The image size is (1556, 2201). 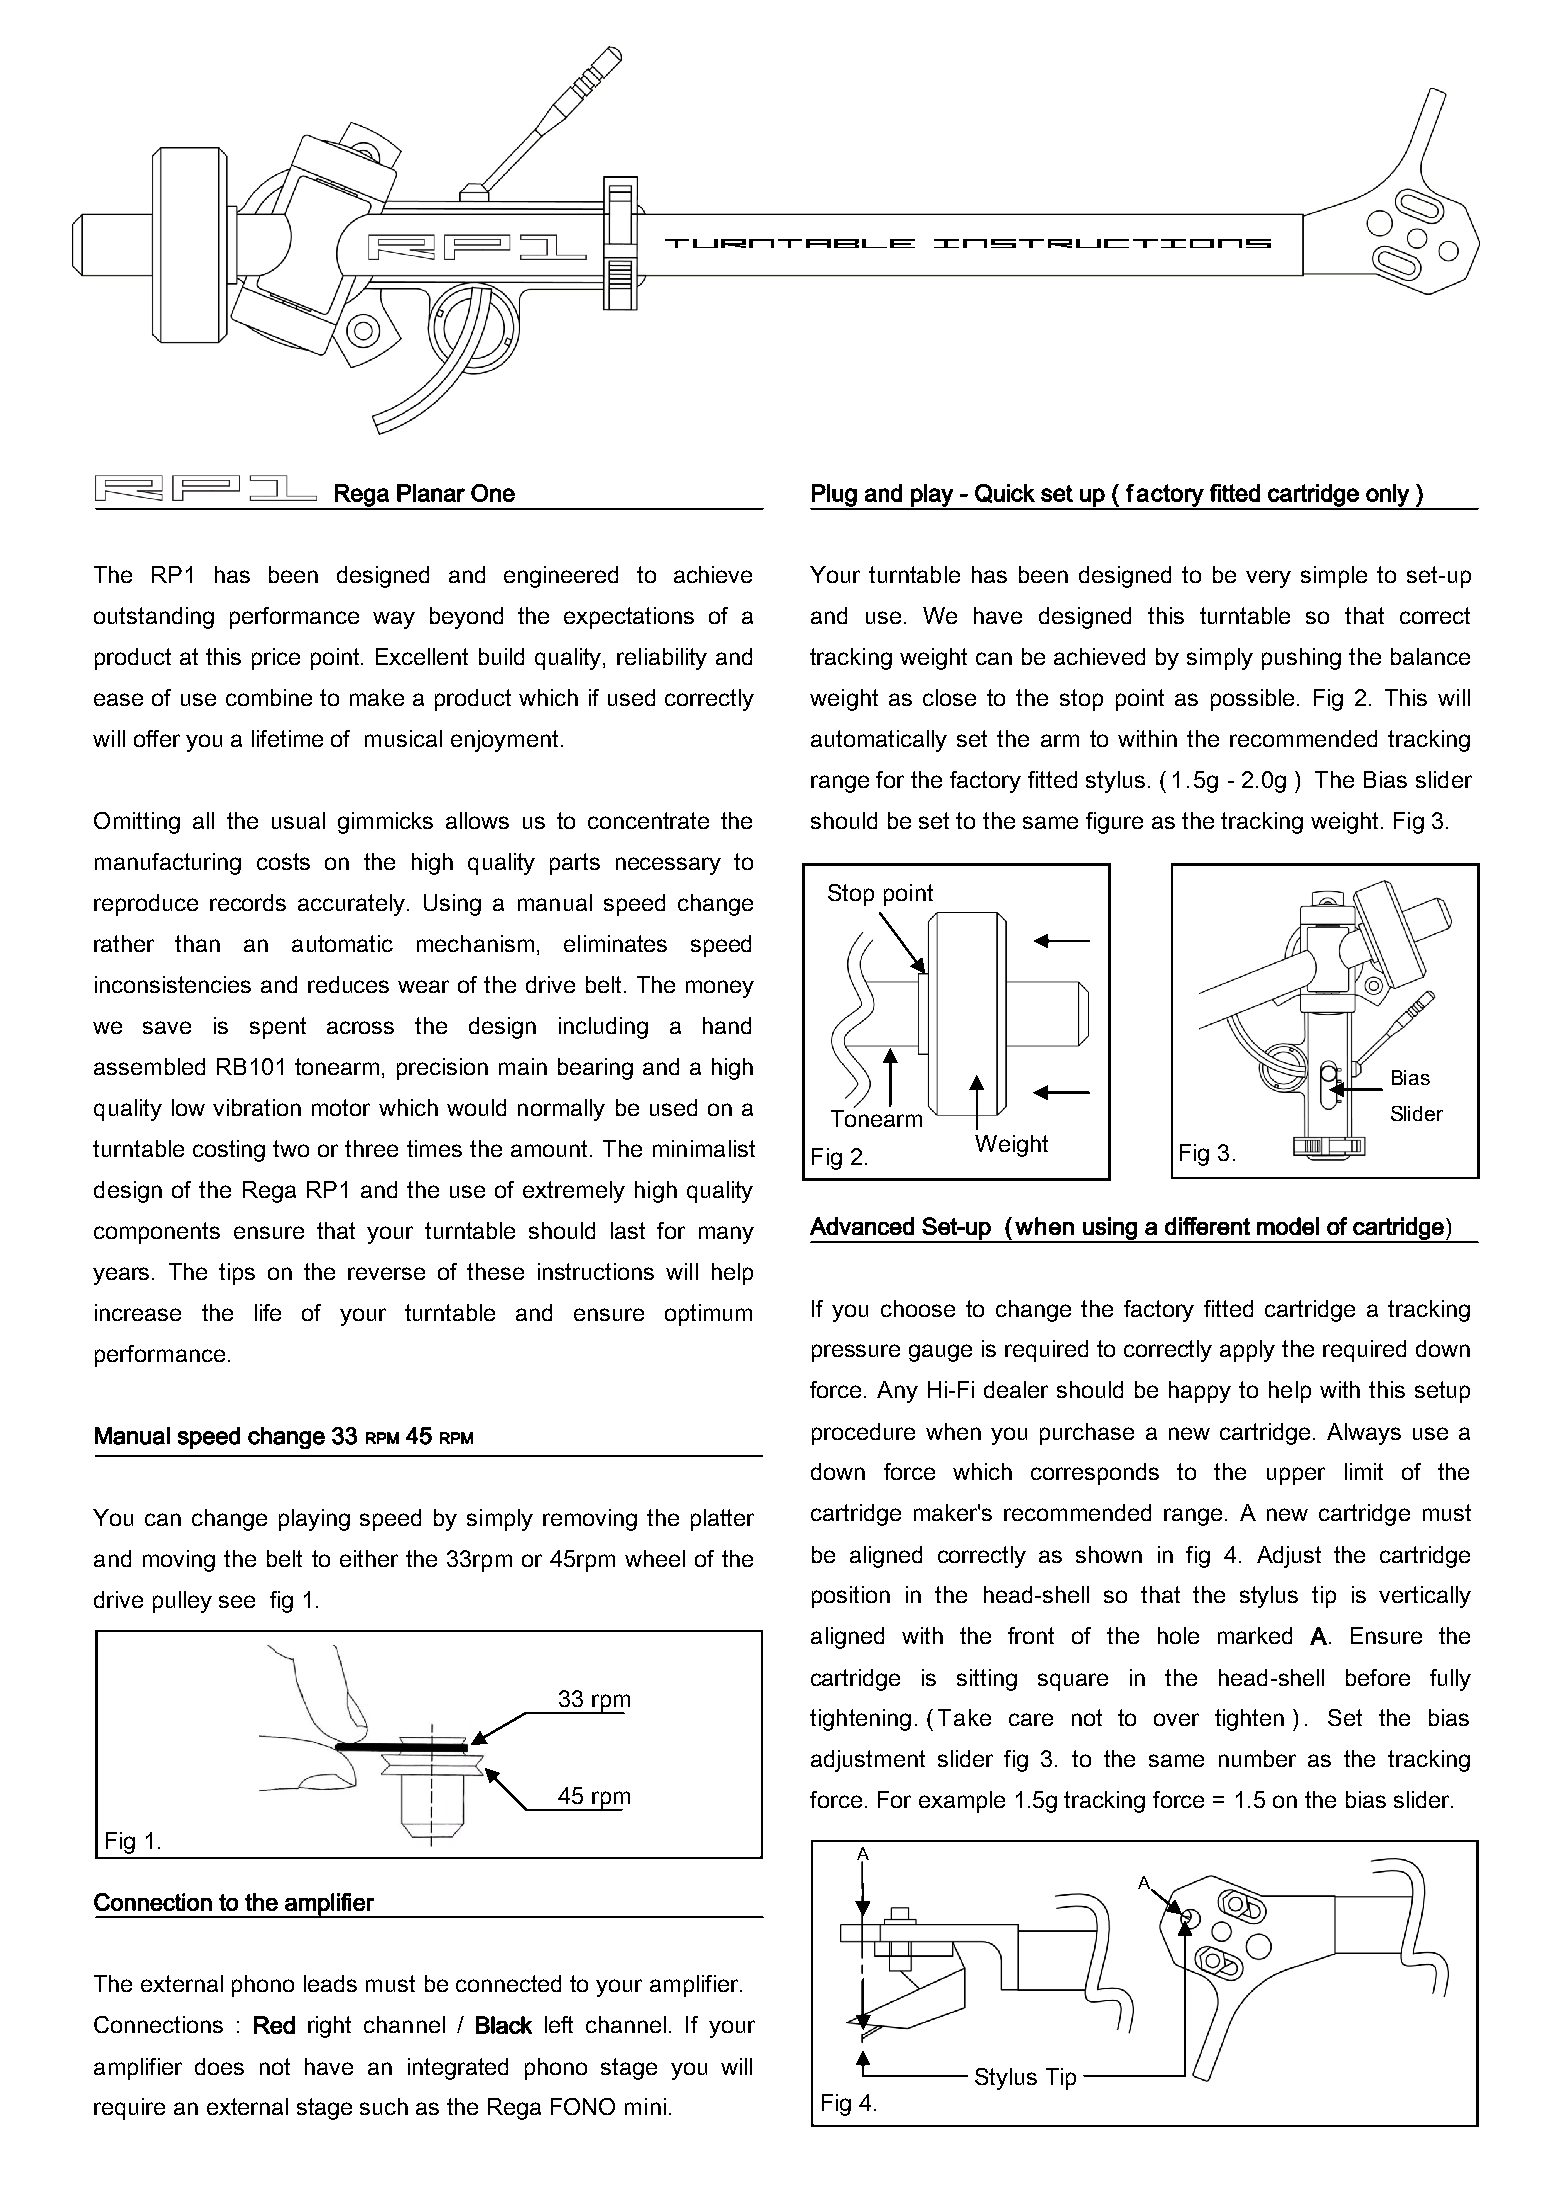 What do you see at coordinates (219, 2066) in the document?
I see `does` at bounding box center [219, 2066].
